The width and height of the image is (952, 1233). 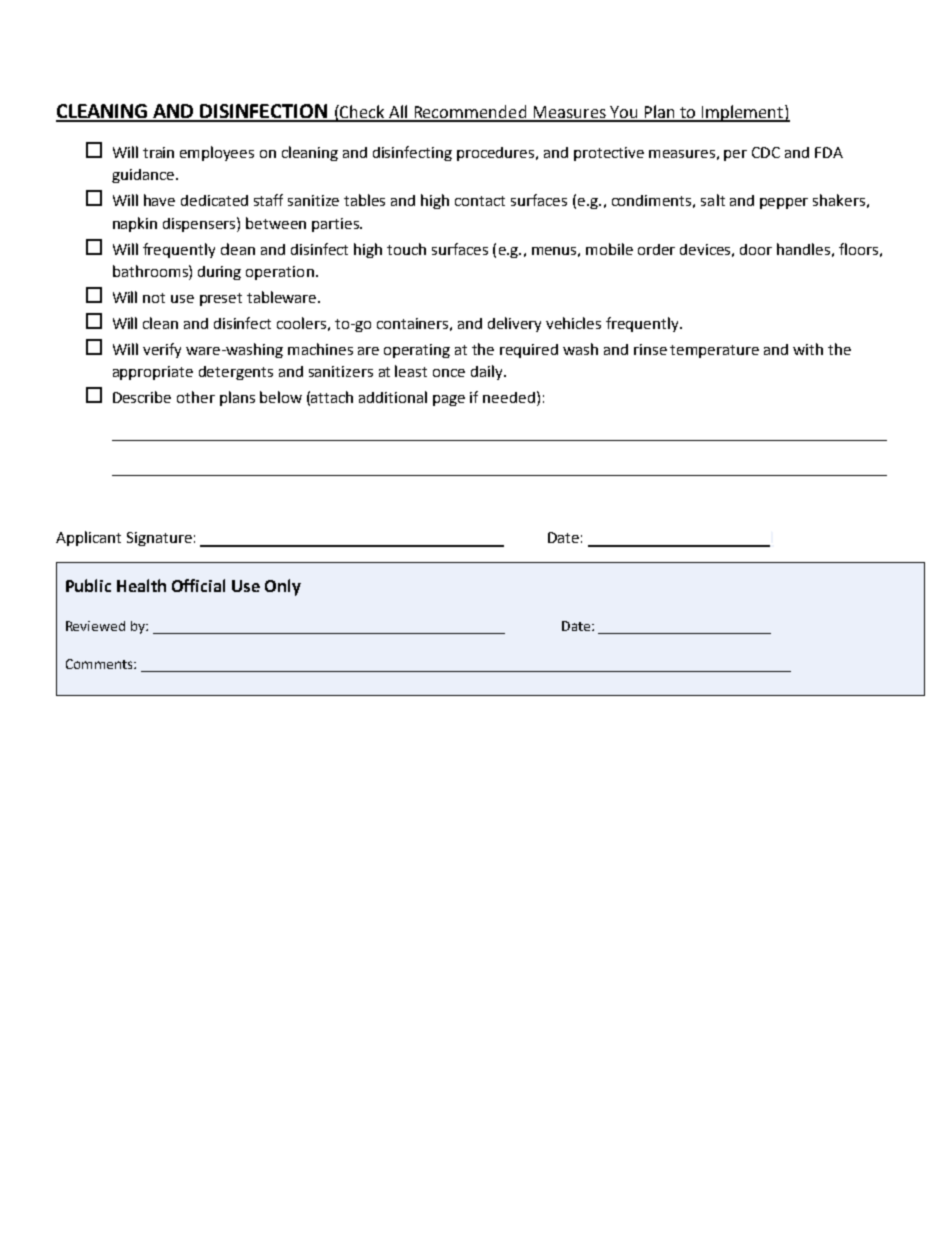 What do you see at coordinates (159, 539) in the image?
I see `Signature` at bounding box center [159, 539].
